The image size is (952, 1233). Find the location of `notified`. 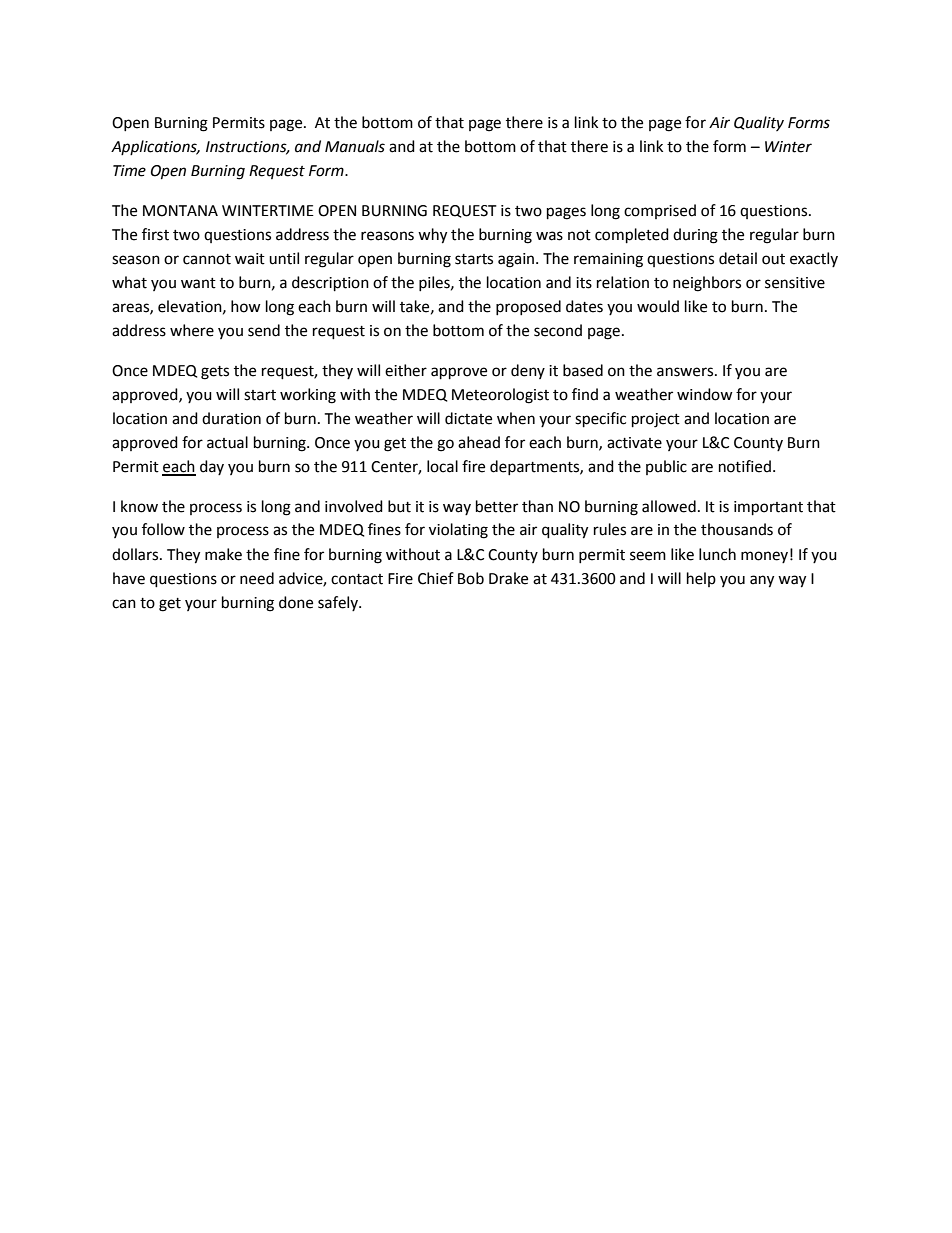

notified is located at coordinates (745, 466).
